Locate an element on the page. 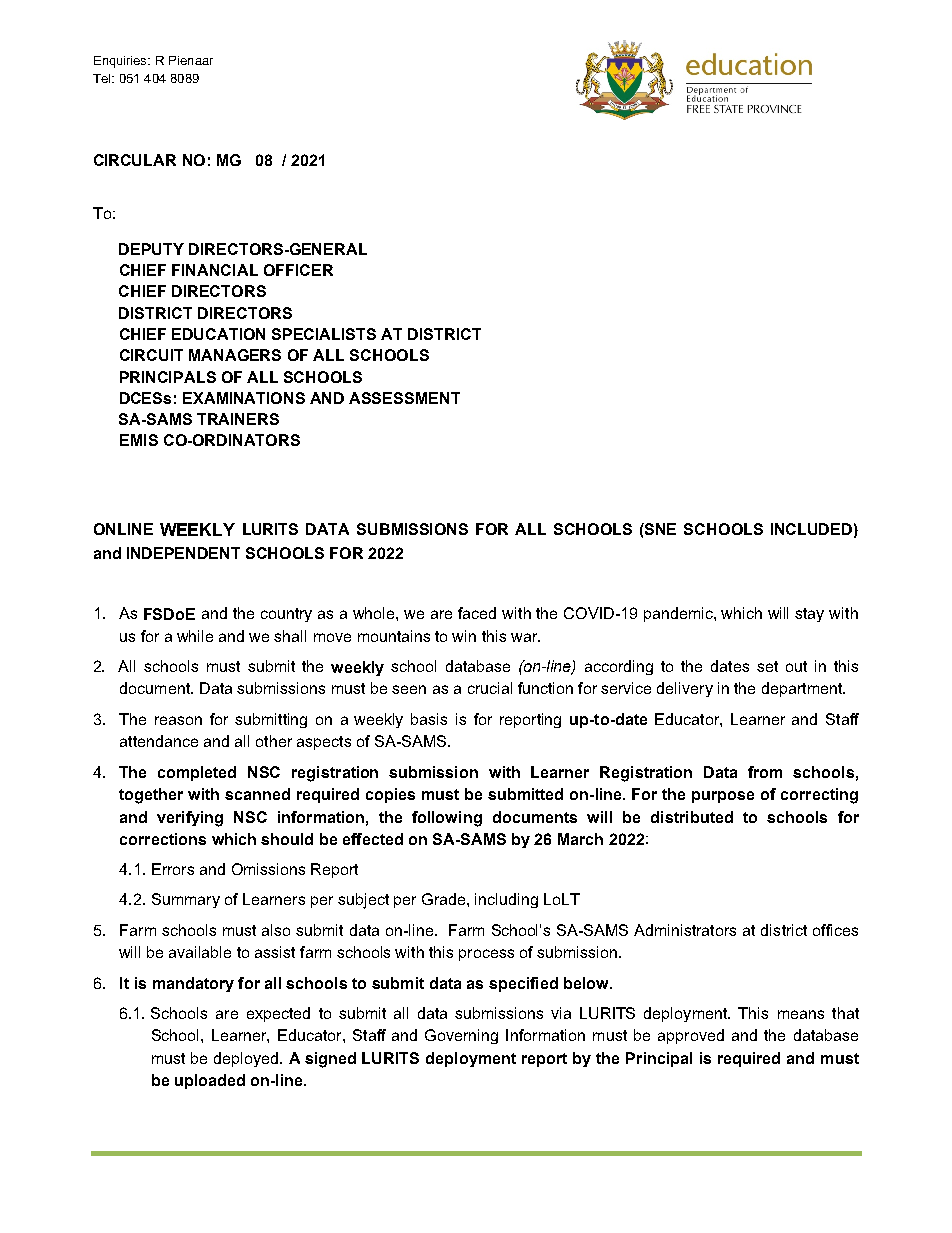  stay is located at coordinates (809, 615).
